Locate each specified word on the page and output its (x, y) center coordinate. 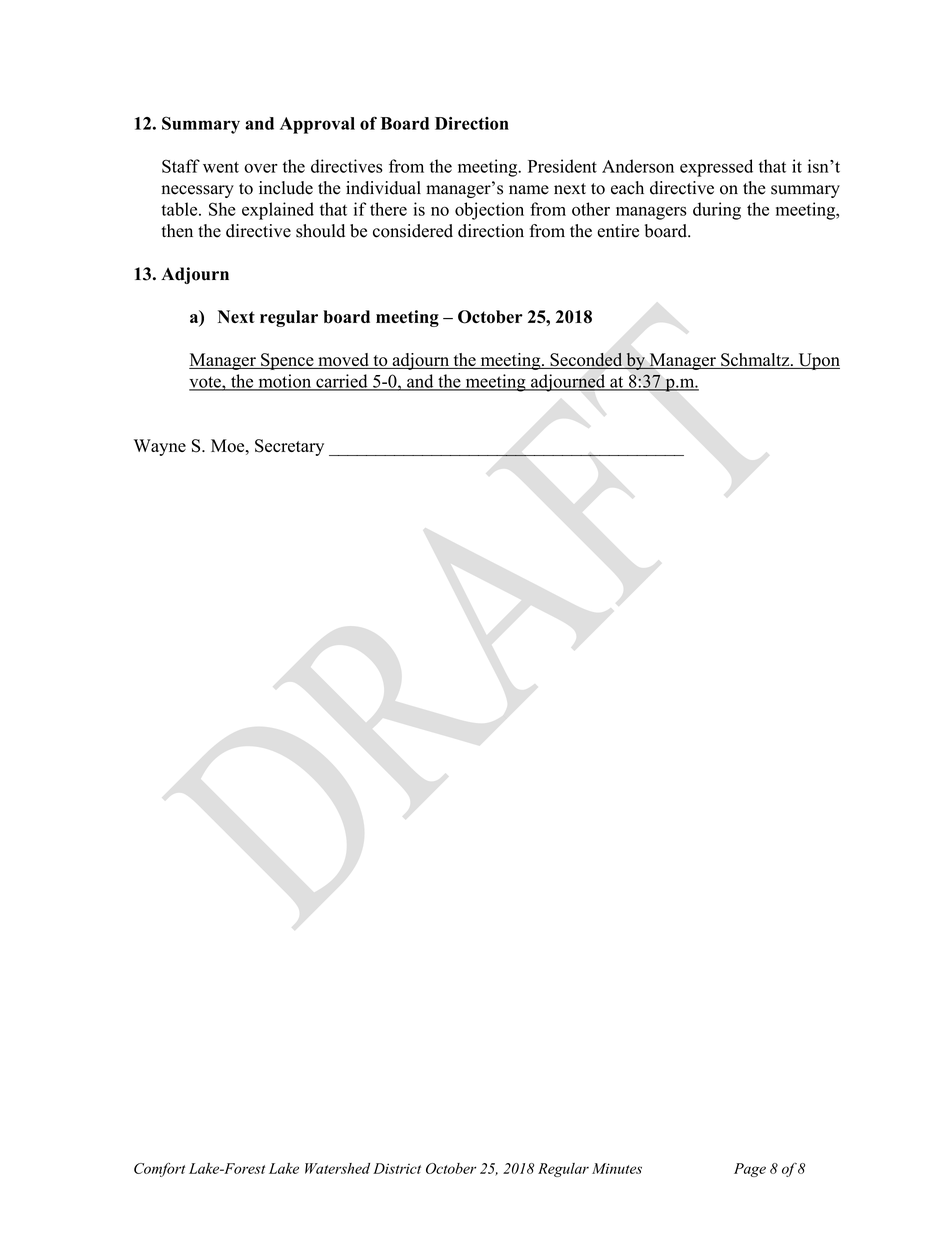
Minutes (617, 1168)
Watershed (337, 1168)
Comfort (159, 1169)
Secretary (289, 447)
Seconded (586, 360)
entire (618, 231)
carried (342, 382)
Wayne (160, 447)
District (397, 1168)
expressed (716, 168)
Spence (287, 361)
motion (285, 382)
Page (750, 1170)
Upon (818, 361)
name (529, 190)
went (221, 167)
